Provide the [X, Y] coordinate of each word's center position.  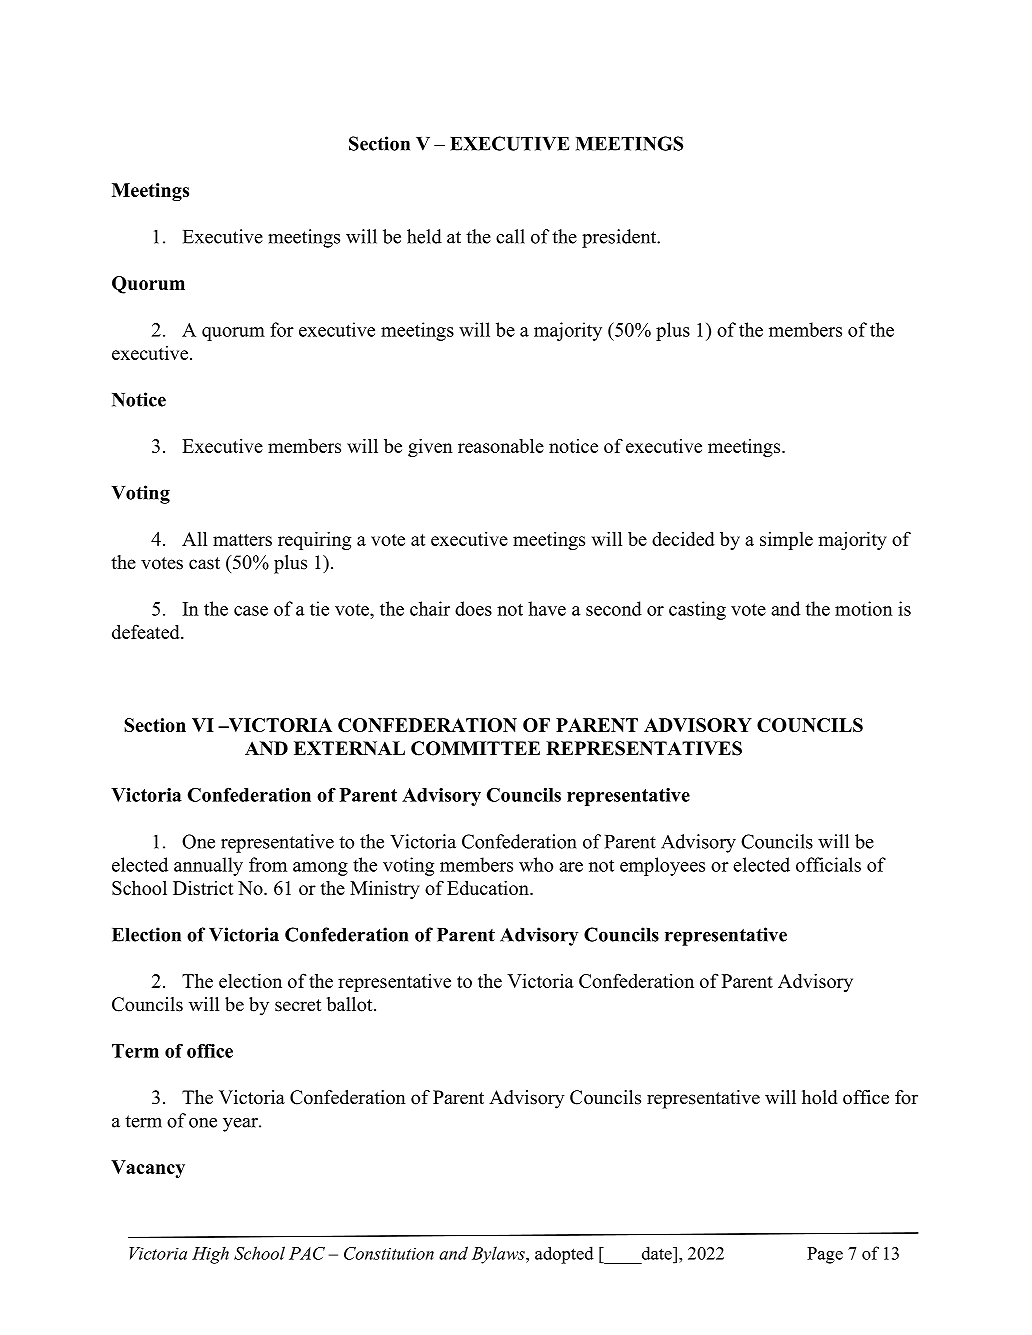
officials [828, 864]
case [251, 611]
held [424, 236]
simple [786, 541]
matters [242, 540]
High [210, 1255]
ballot [351, 1004]
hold [820, 1097]
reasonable [501, 445]
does [473, 608]
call [510, 236]
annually [208, 866]
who [536, 864]
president [620, 238]
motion [864, 608]
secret [298, 1005]
